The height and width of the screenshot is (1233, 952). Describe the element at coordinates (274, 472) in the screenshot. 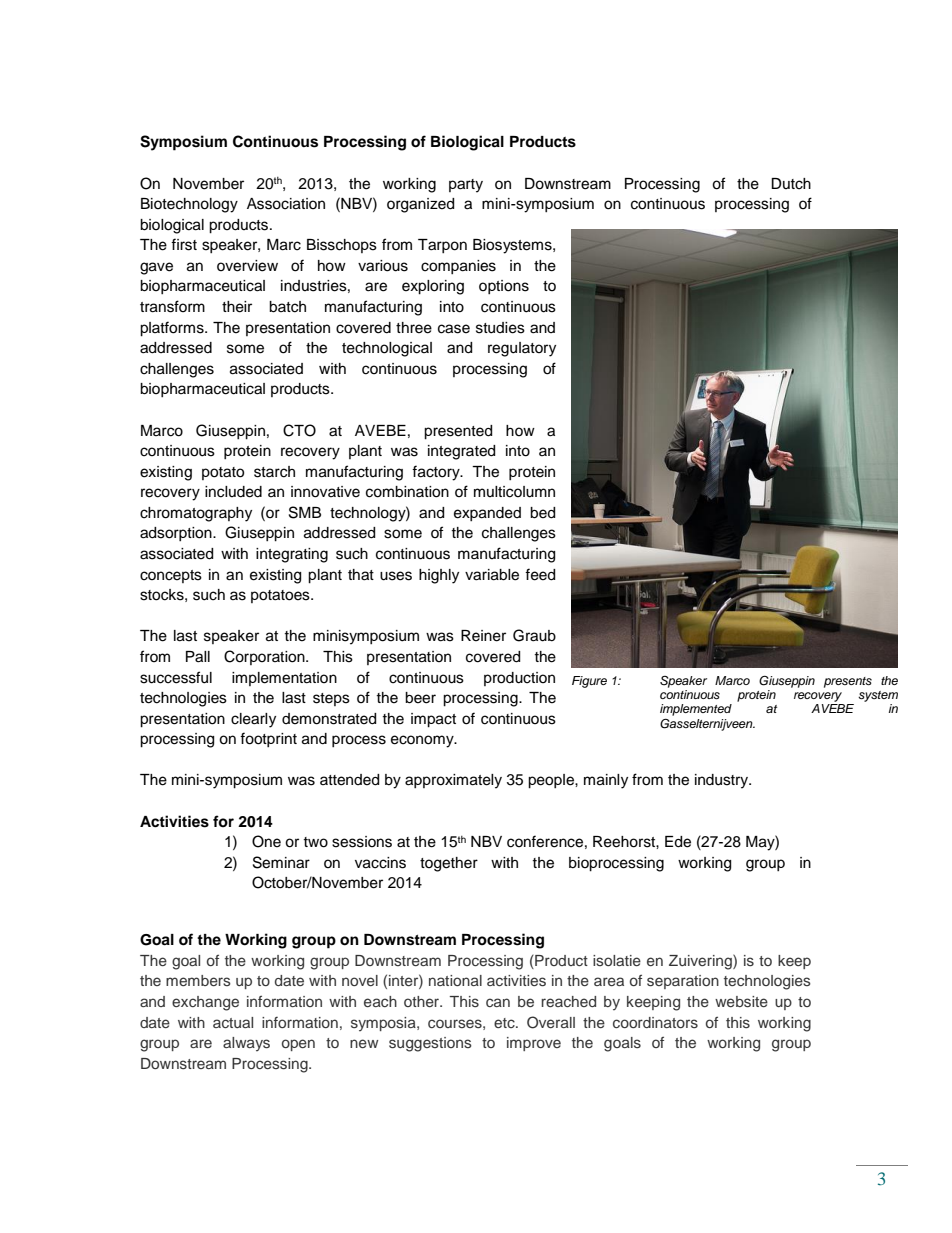

I see `starch` at that location.
